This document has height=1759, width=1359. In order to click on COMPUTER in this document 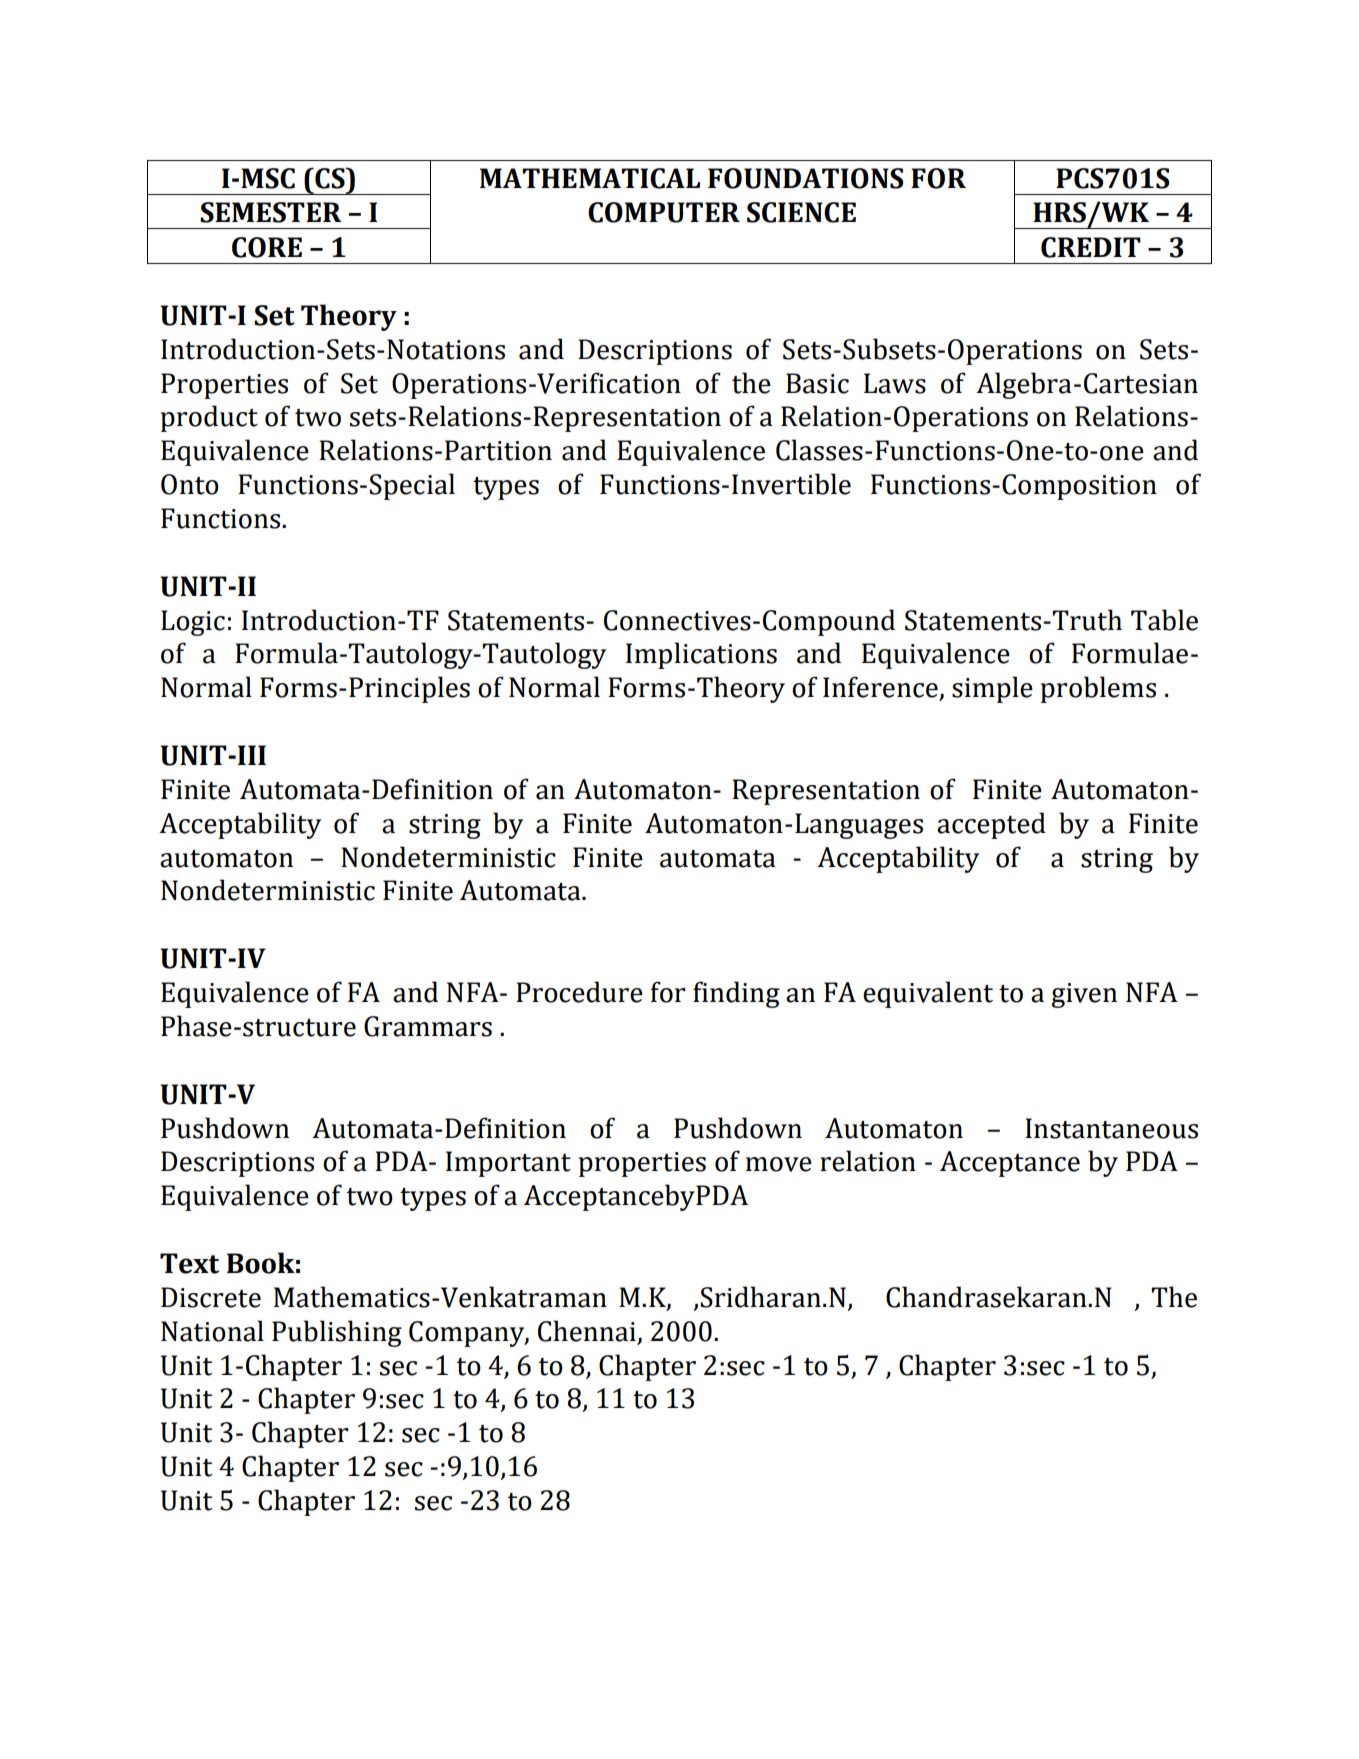, I will do `click(664, 212)`.
